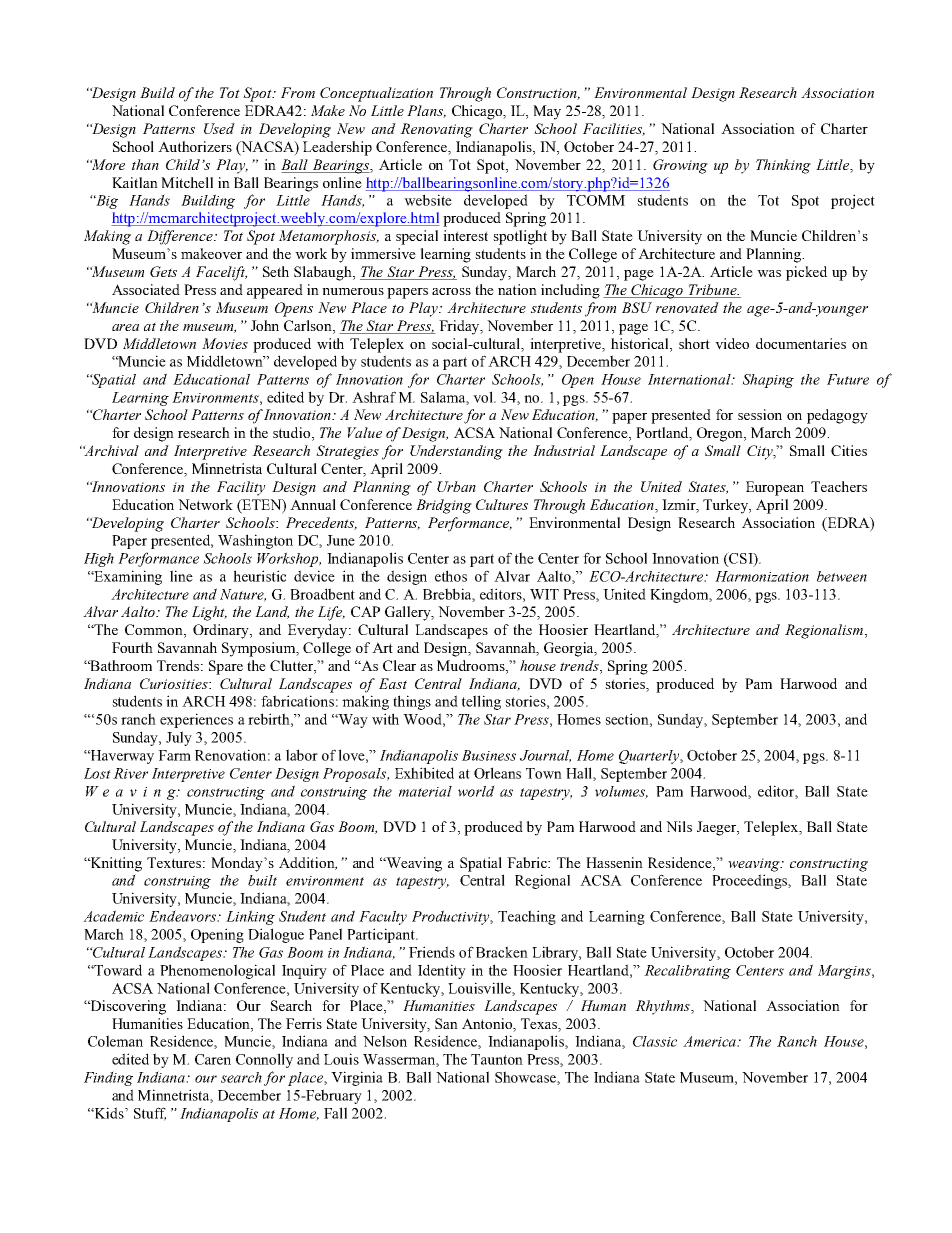 The height and width of the image is (1233, 952). What do you see at coordinates (679, 826) in the image?
I see `Nils` at bounding box center [679, 826].
